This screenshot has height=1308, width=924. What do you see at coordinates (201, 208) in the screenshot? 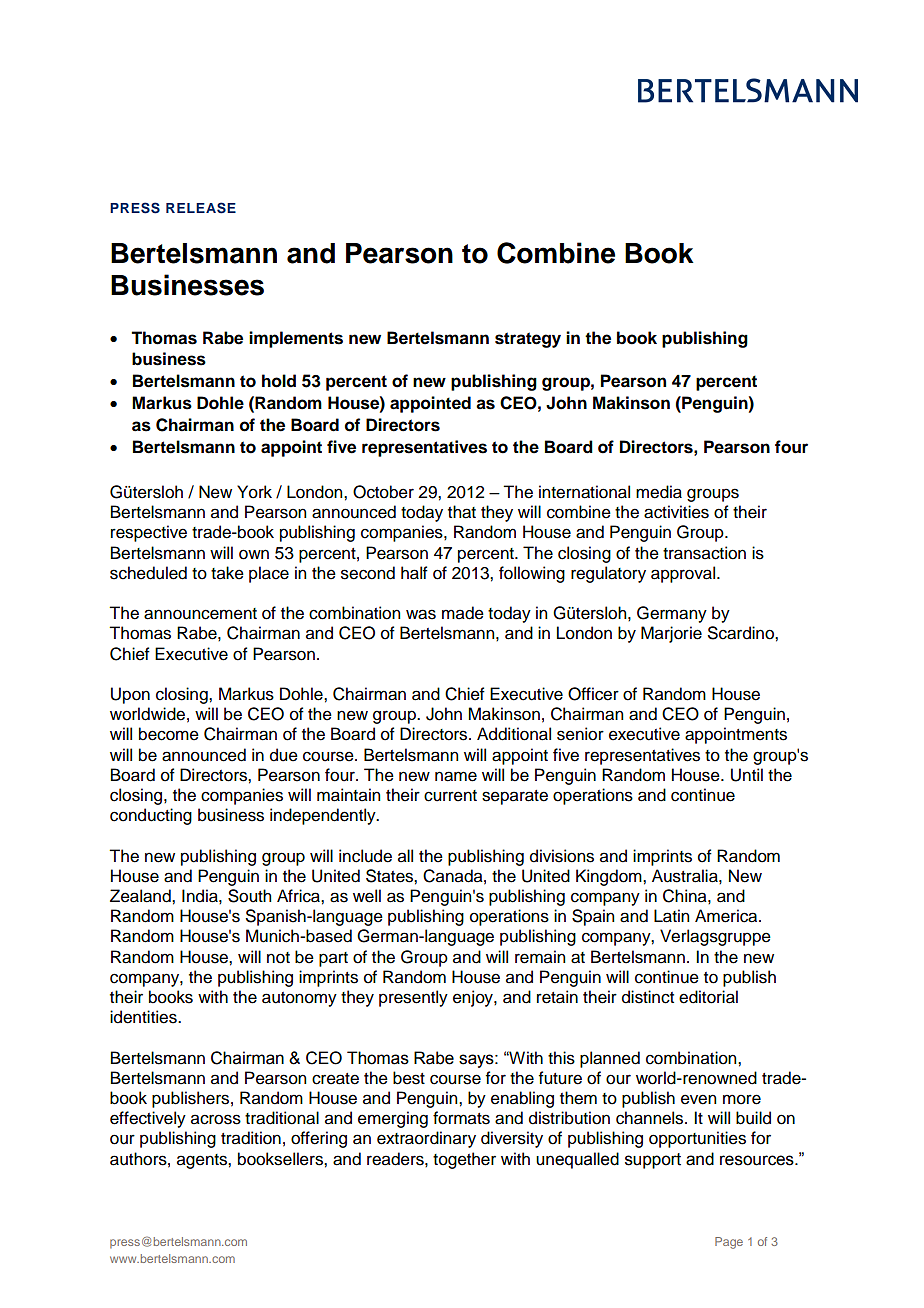
I see `RELEASE` at bounding box center [201, 208].
